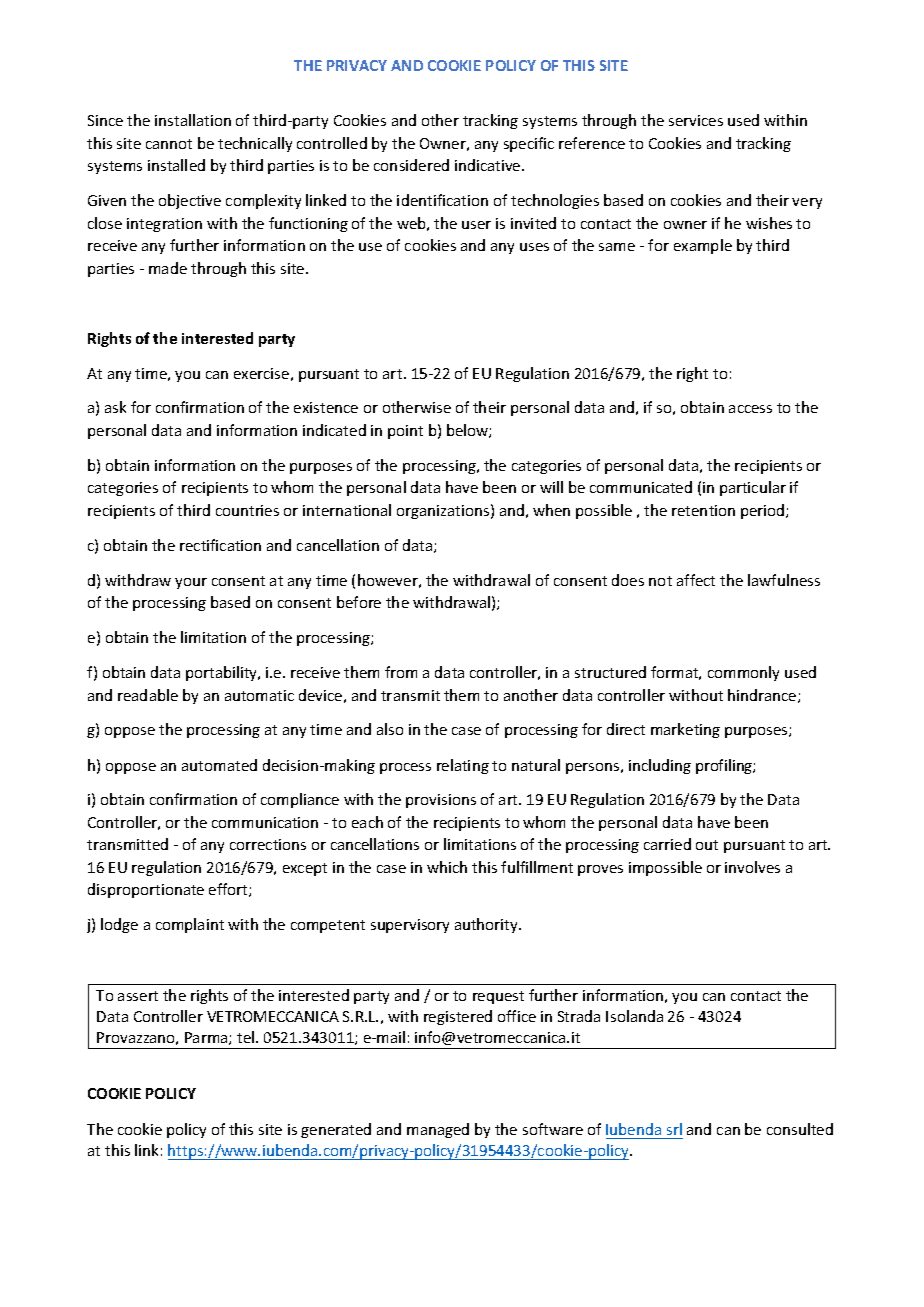  I want to click on indicative, so click(489, 165).
